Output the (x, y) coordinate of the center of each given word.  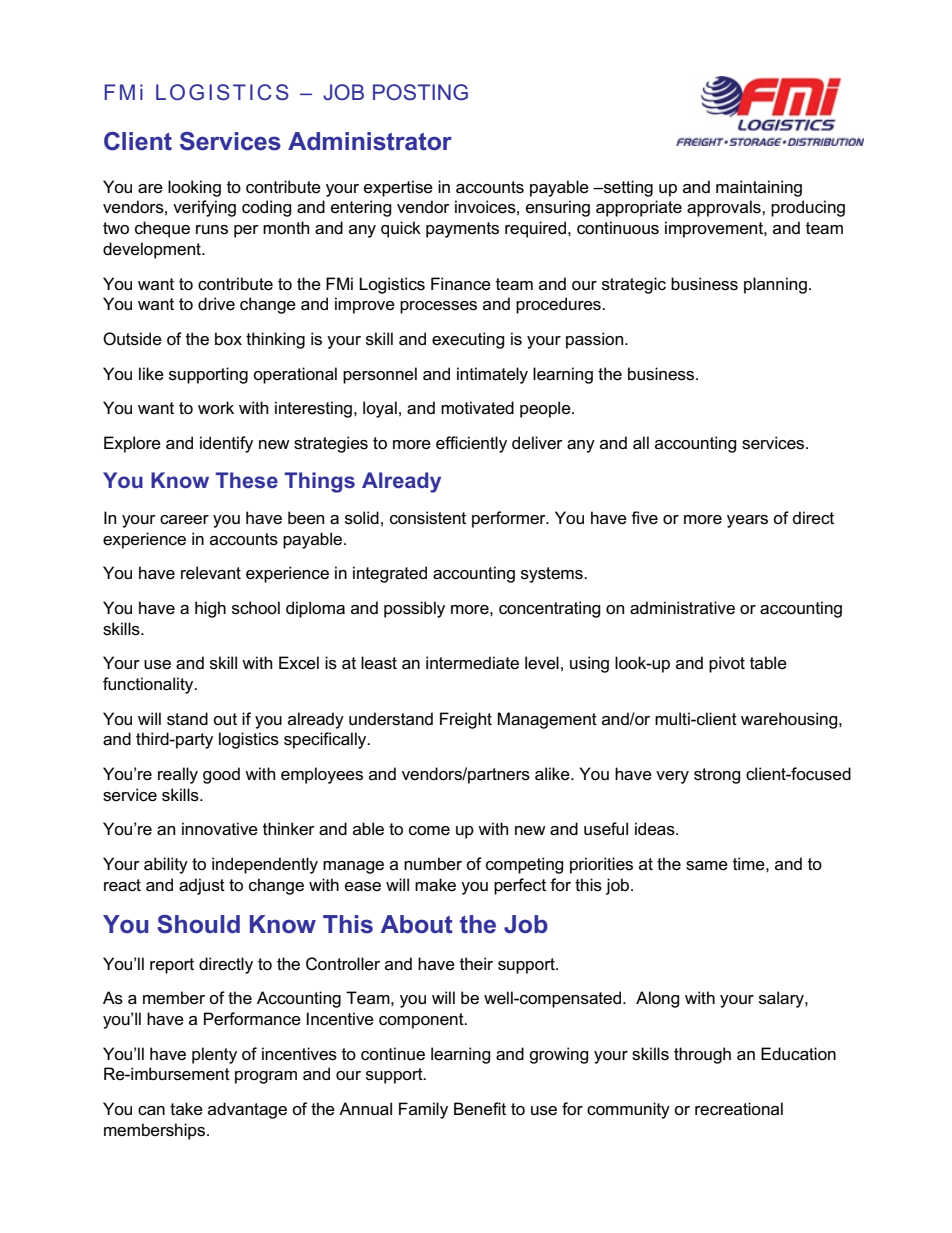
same (707, 866)
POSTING (420, 92)
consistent (428, 518)
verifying (204, 208)
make (435, 885)
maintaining (759, 188)
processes (438, 307)
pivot (727, 664)
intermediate (472, 663)
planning (775, 285)
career (184, 520)
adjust (202, 886)
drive (216, 304)
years (747, 521)
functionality (149, 685)
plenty (214, 1055)
